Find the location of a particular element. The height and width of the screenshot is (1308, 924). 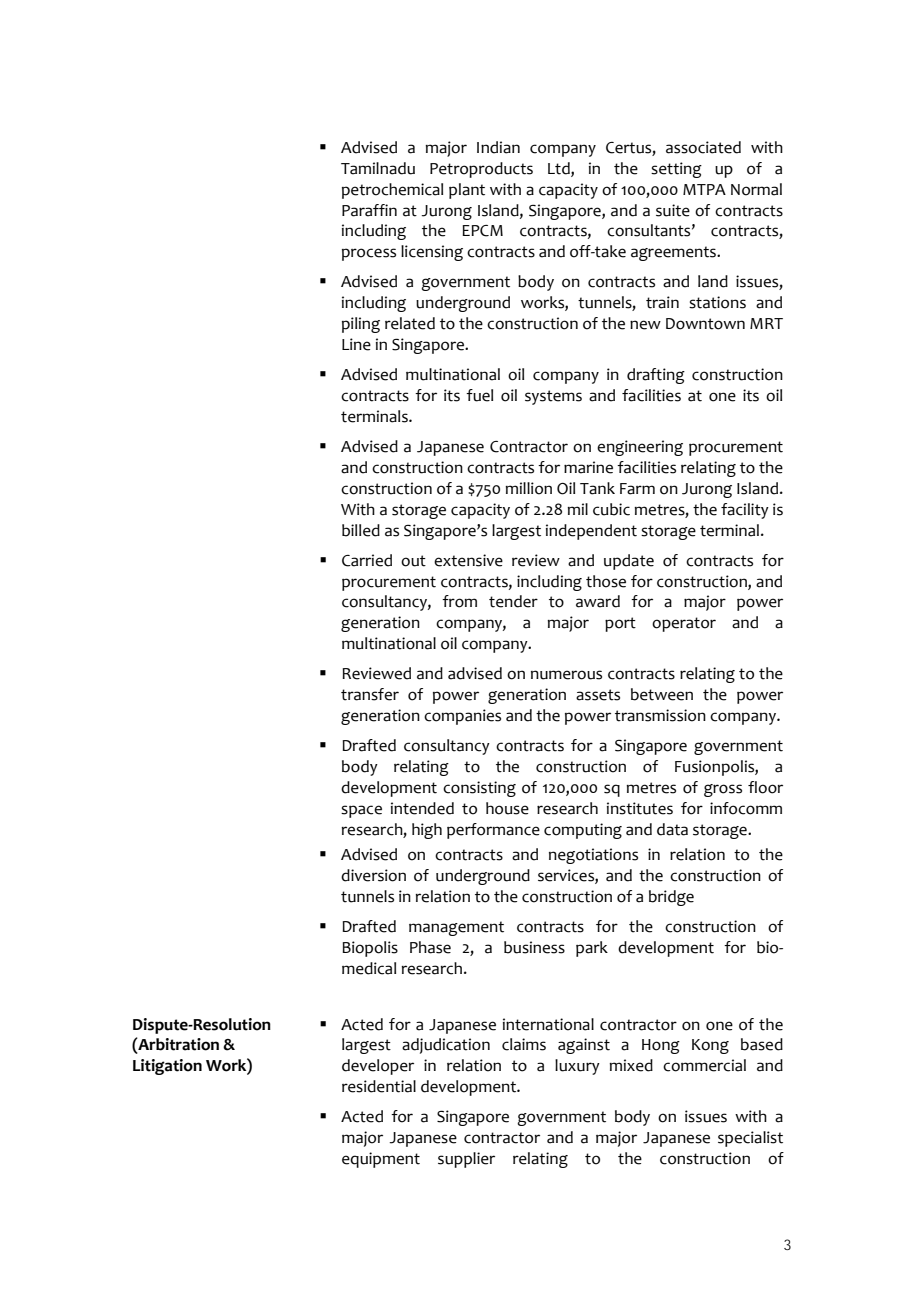

setting is located at coordinates (676, 170).
